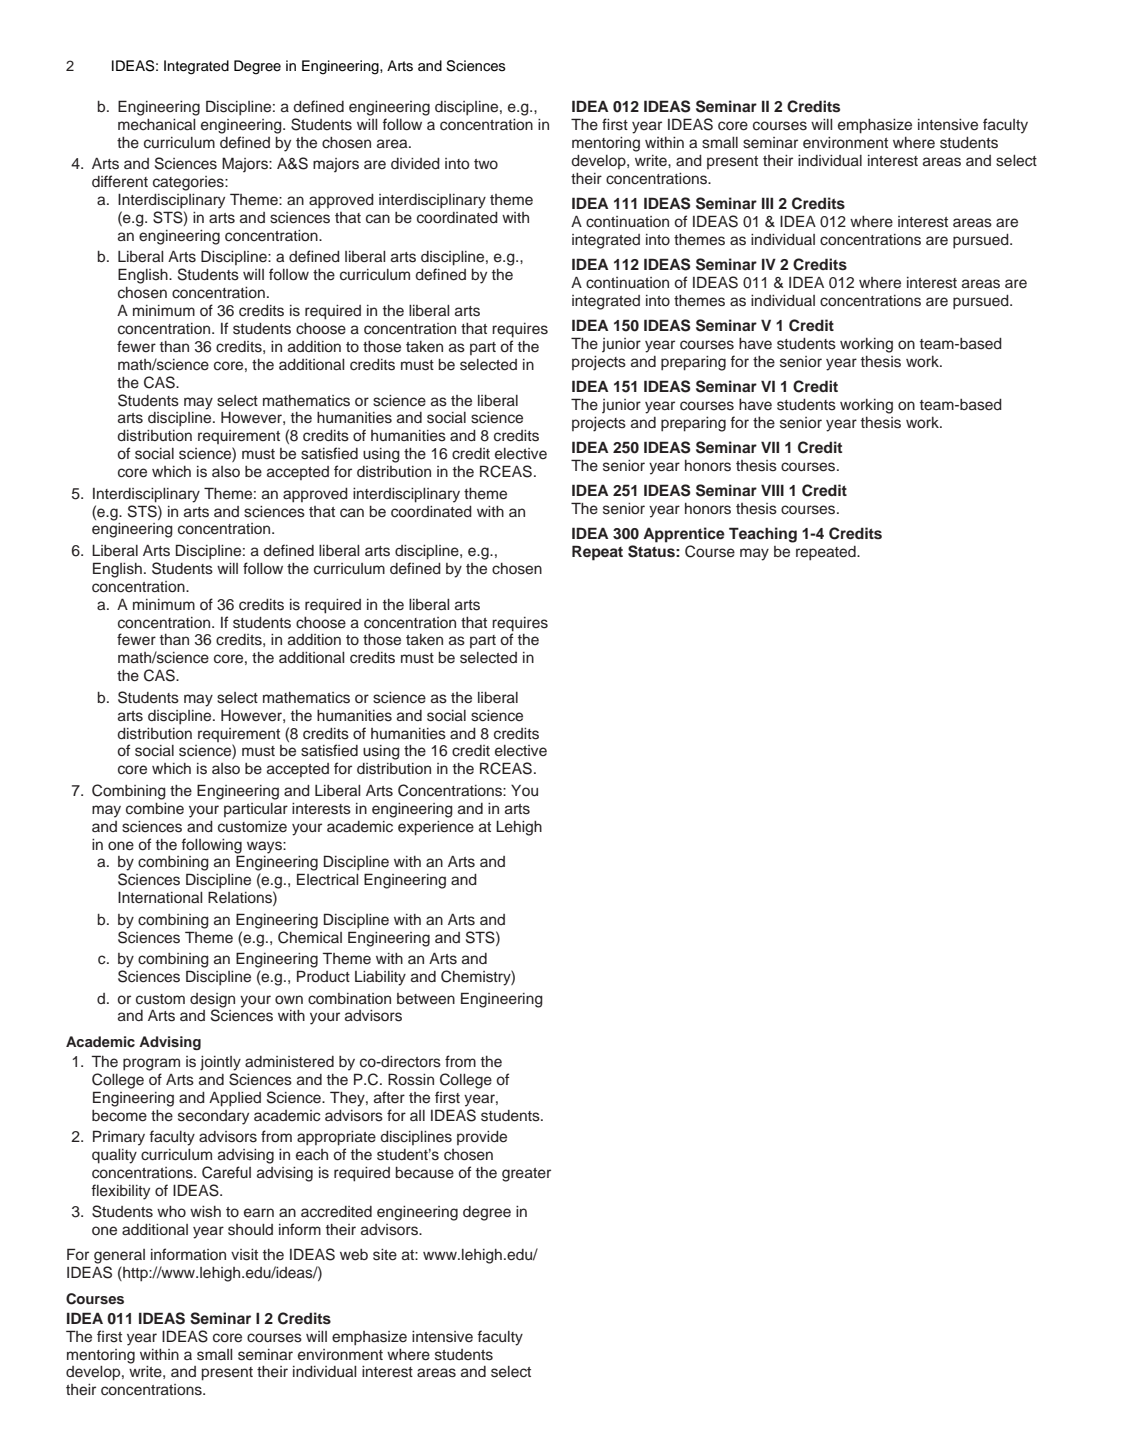 The width and height of the image is (1123, 1453). What do you see at coordinates (526, 1175) in the image?
I see `greater` at bounding box center [526, 1175].
